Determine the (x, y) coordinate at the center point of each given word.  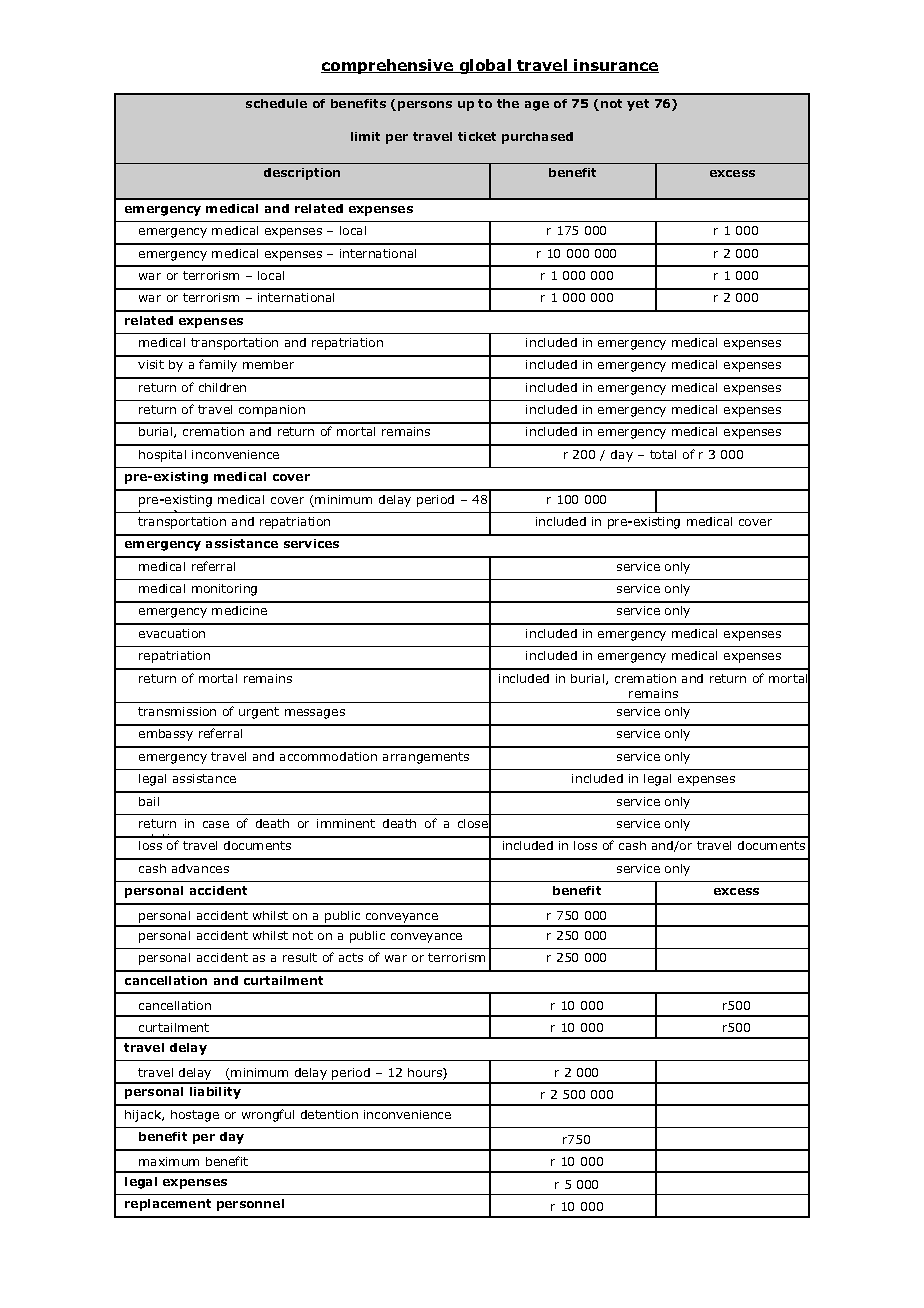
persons (425, 106)
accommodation (328, 756)
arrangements (426, 758)
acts (351, 957)
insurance (616, 66)
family (218, 365)
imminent (346, 823)
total (663, 454)
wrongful (268, 1115)
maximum (169, 1161)
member (268, 364)
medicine (239, 610)
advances (200, 868)
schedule (276, 103)
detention (329, 1114)
